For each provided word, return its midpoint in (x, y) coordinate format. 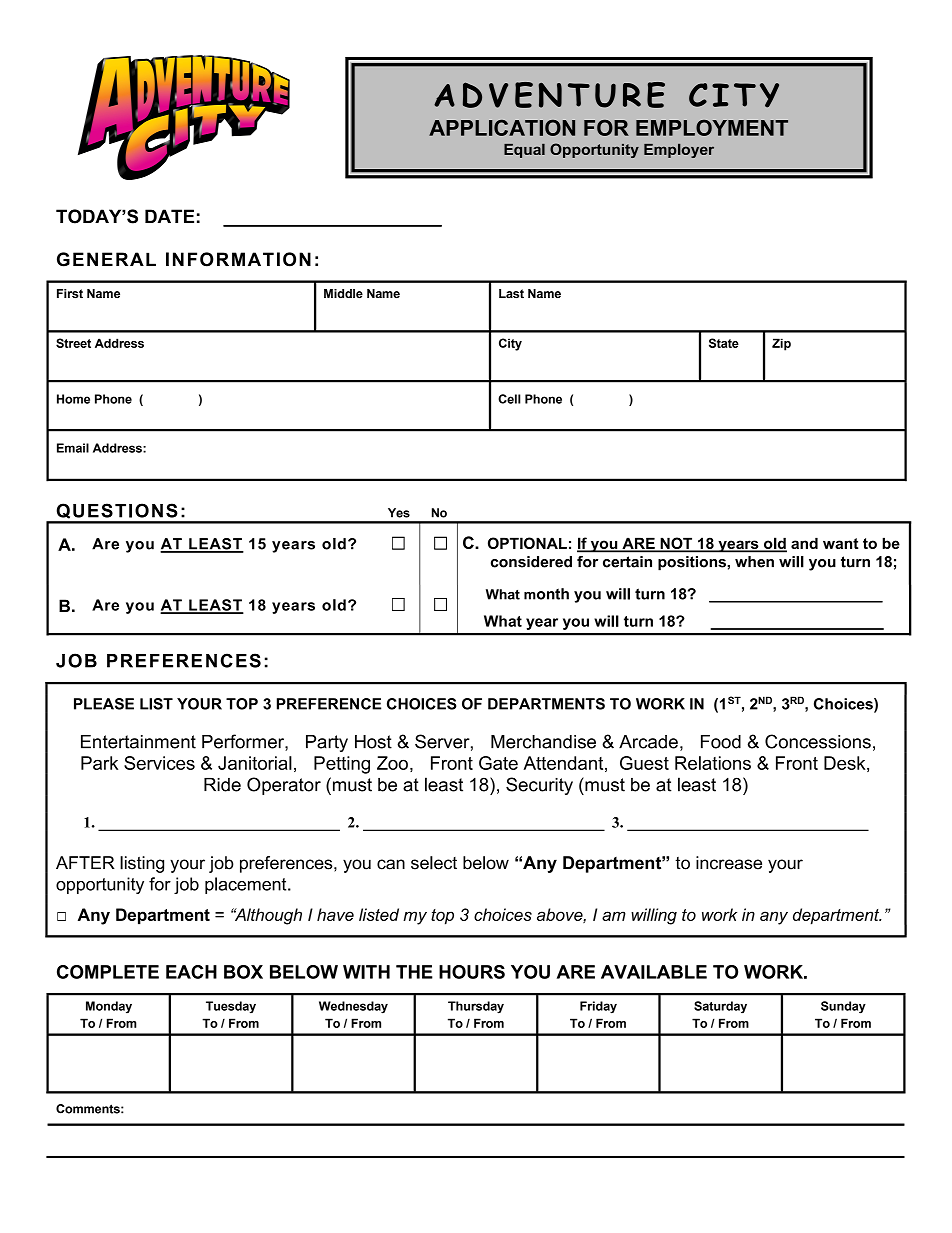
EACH (191, 972)
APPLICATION (502, 128)
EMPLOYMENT (712, 128)
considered (531, 562)
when (754, 562)
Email (73, 448)
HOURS (472, 972)
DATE (169, 216)
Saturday (720, 1007)
